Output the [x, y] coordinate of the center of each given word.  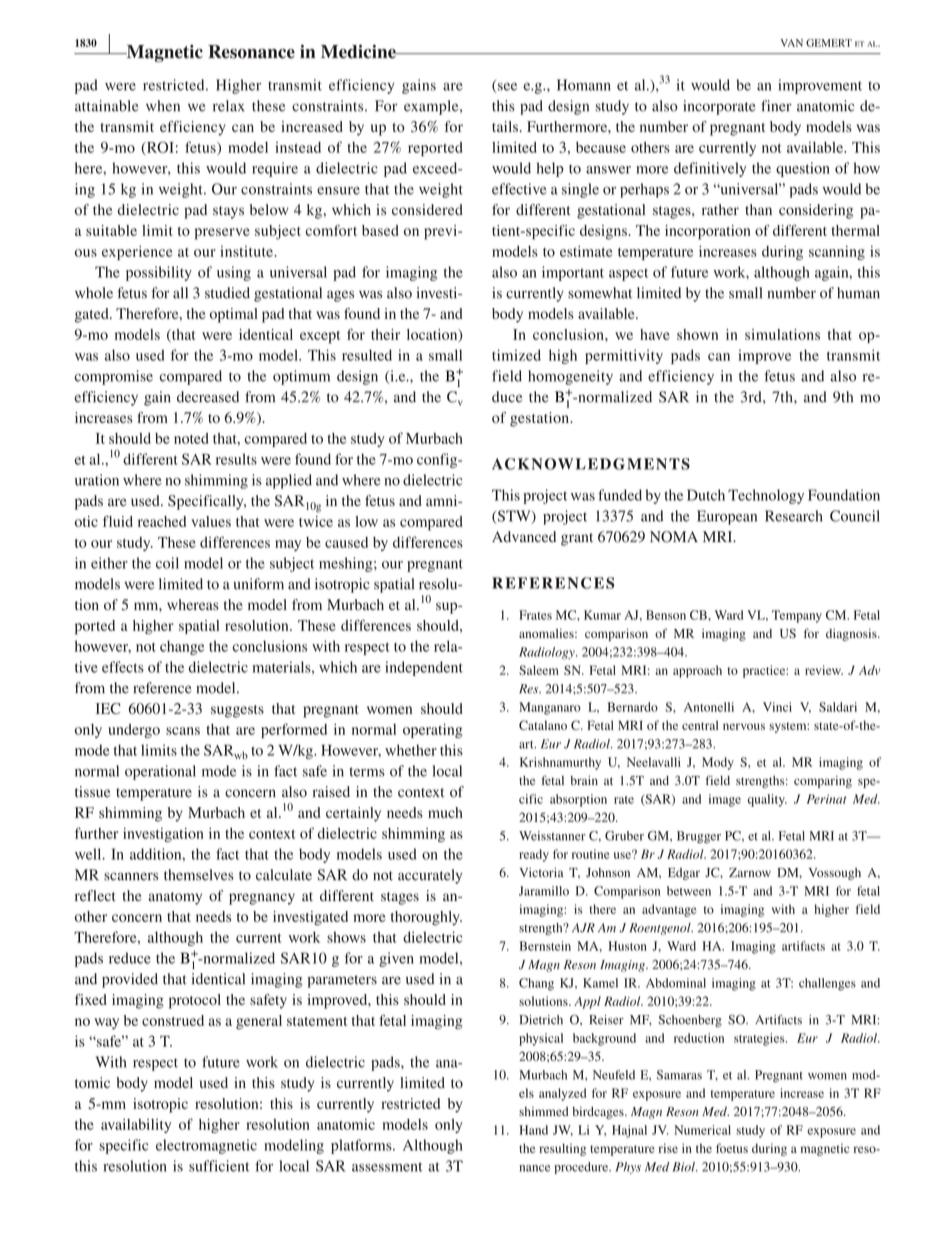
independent [424, 668]
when [163, 106]
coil [167, 563]
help [550, 169]
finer [776, 106]
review [824, 670]
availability [136, 1126]
